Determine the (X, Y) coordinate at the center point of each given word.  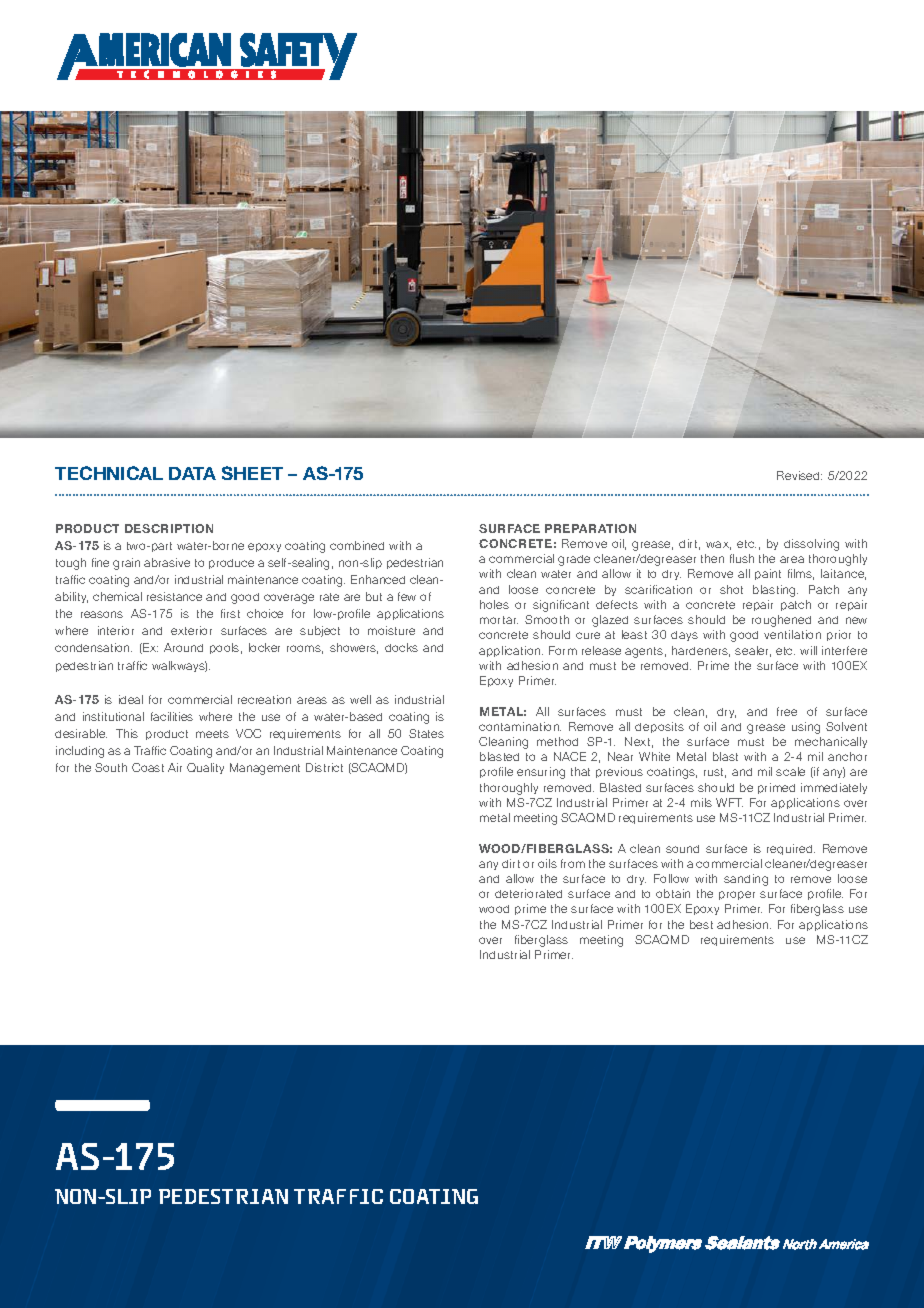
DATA (192, 473)
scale (790, 771)
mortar (499, 620)
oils (547, 863)
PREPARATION (590, 528)
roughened (781, 621)
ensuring (541, 773)
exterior (191, 630)
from (573, 863)
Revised (799, 475)
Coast (148, 767)
